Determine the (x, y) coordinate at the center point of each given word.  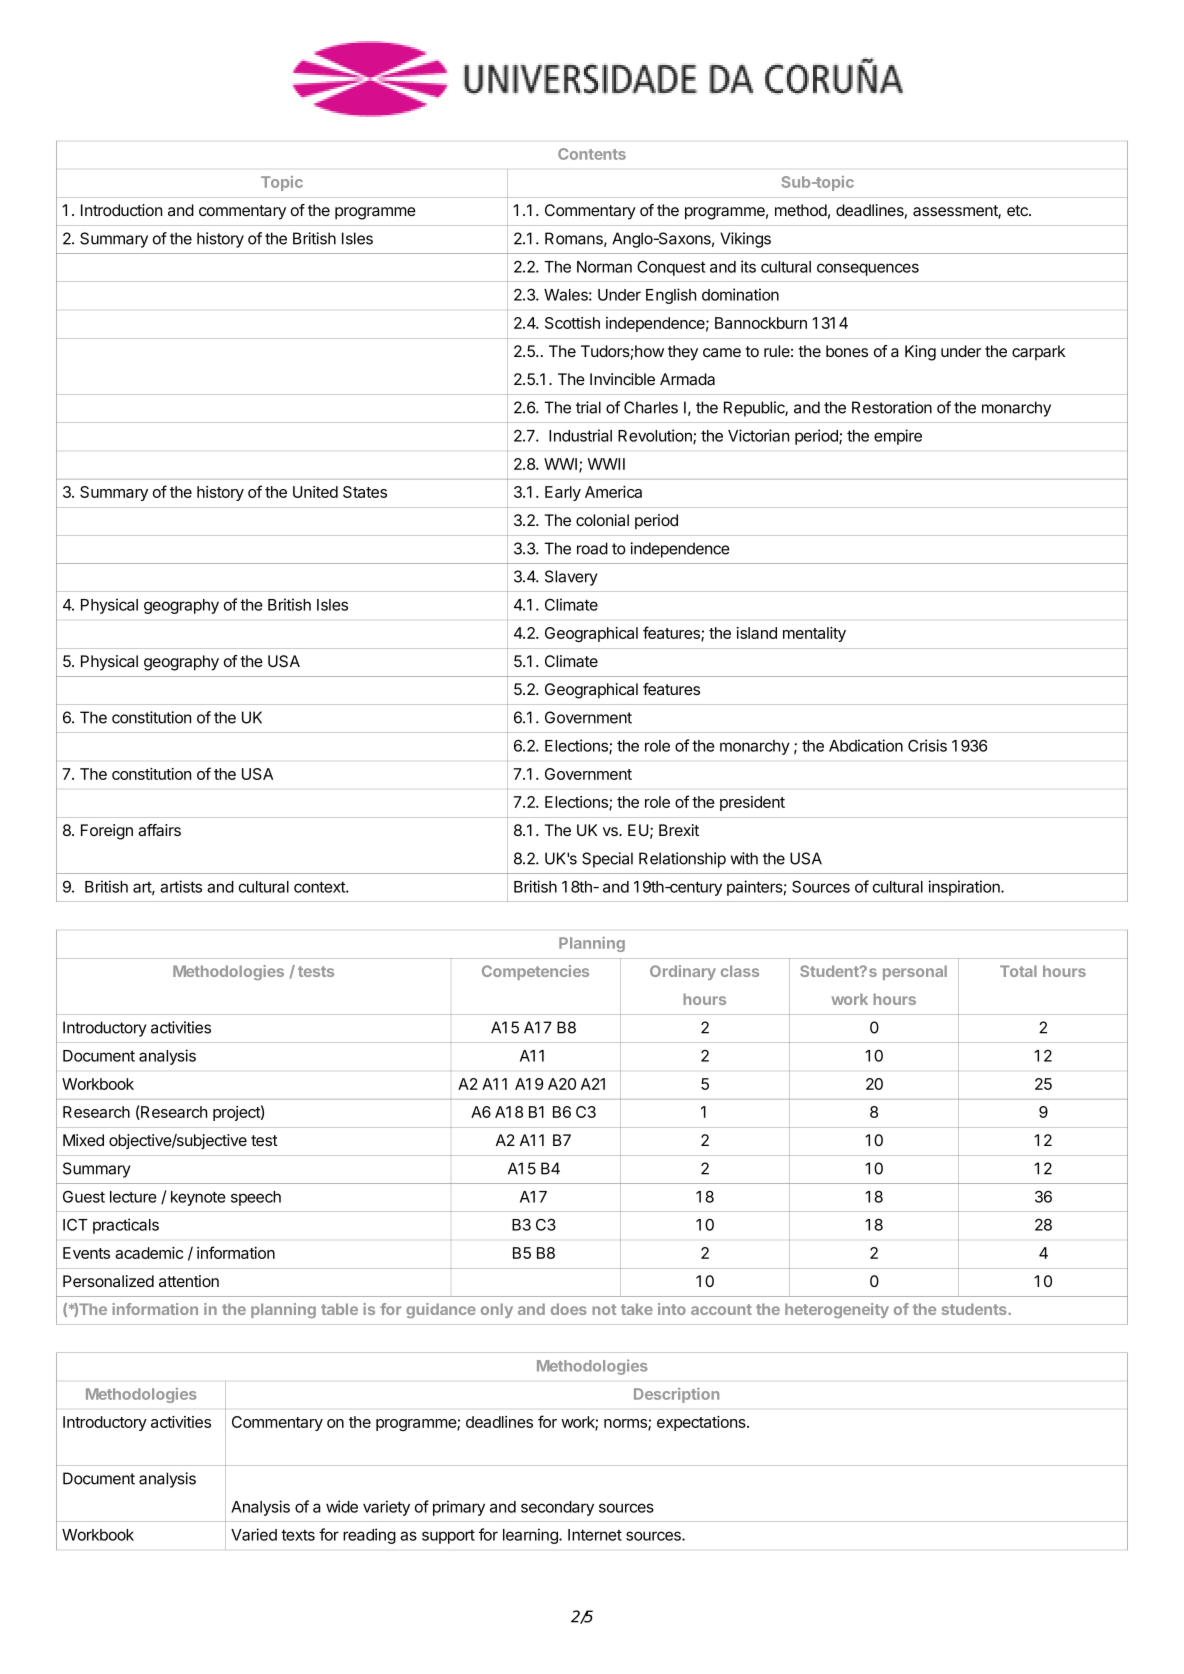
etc (1018, 210)
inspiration (965, 888)
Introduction (121, 210)
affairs (159, 830)
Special (607, 860)
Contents (592, 154)
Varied (254, 1534)
